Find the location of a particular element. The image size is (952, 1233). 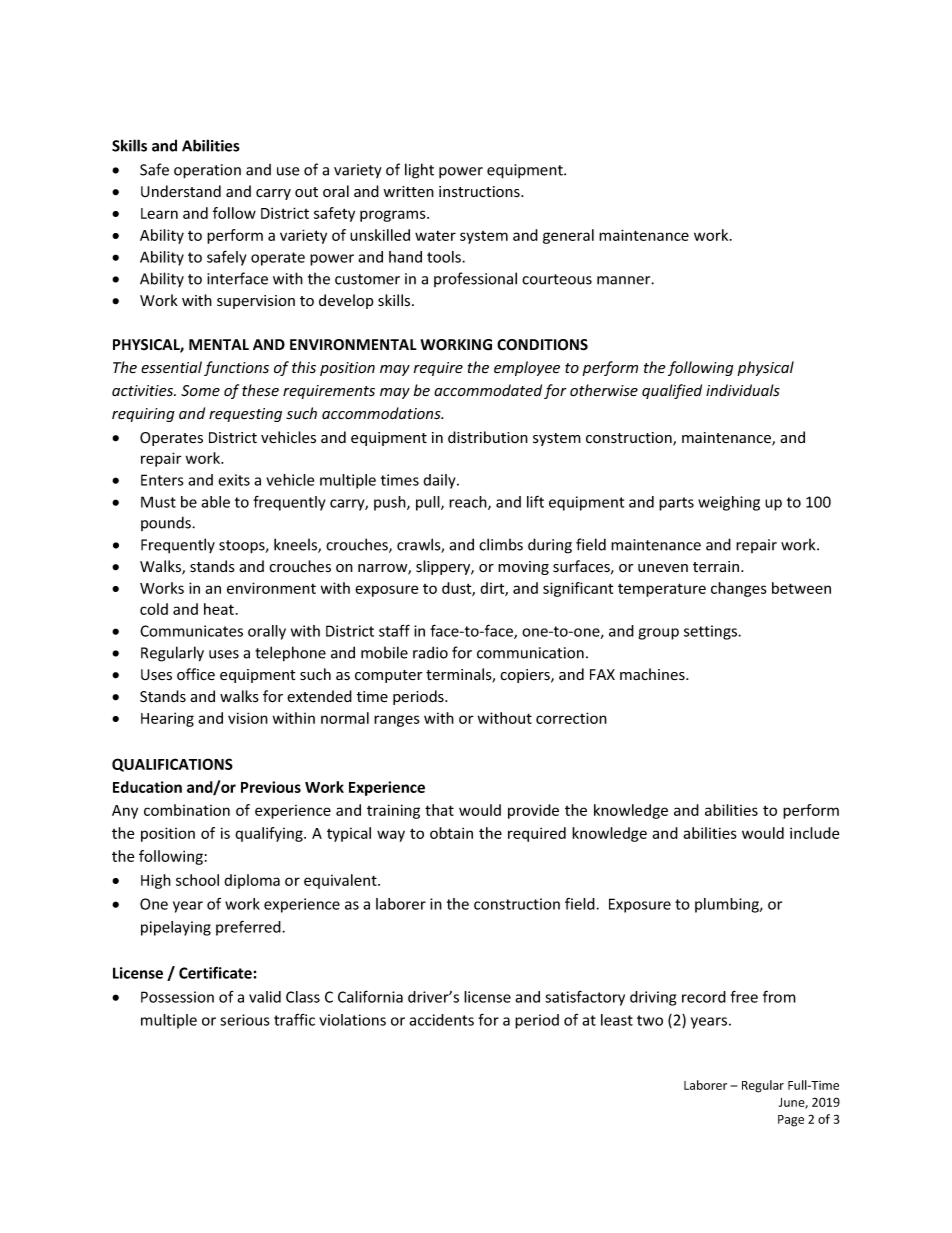

Understand is located at coordinates (181, 191).
